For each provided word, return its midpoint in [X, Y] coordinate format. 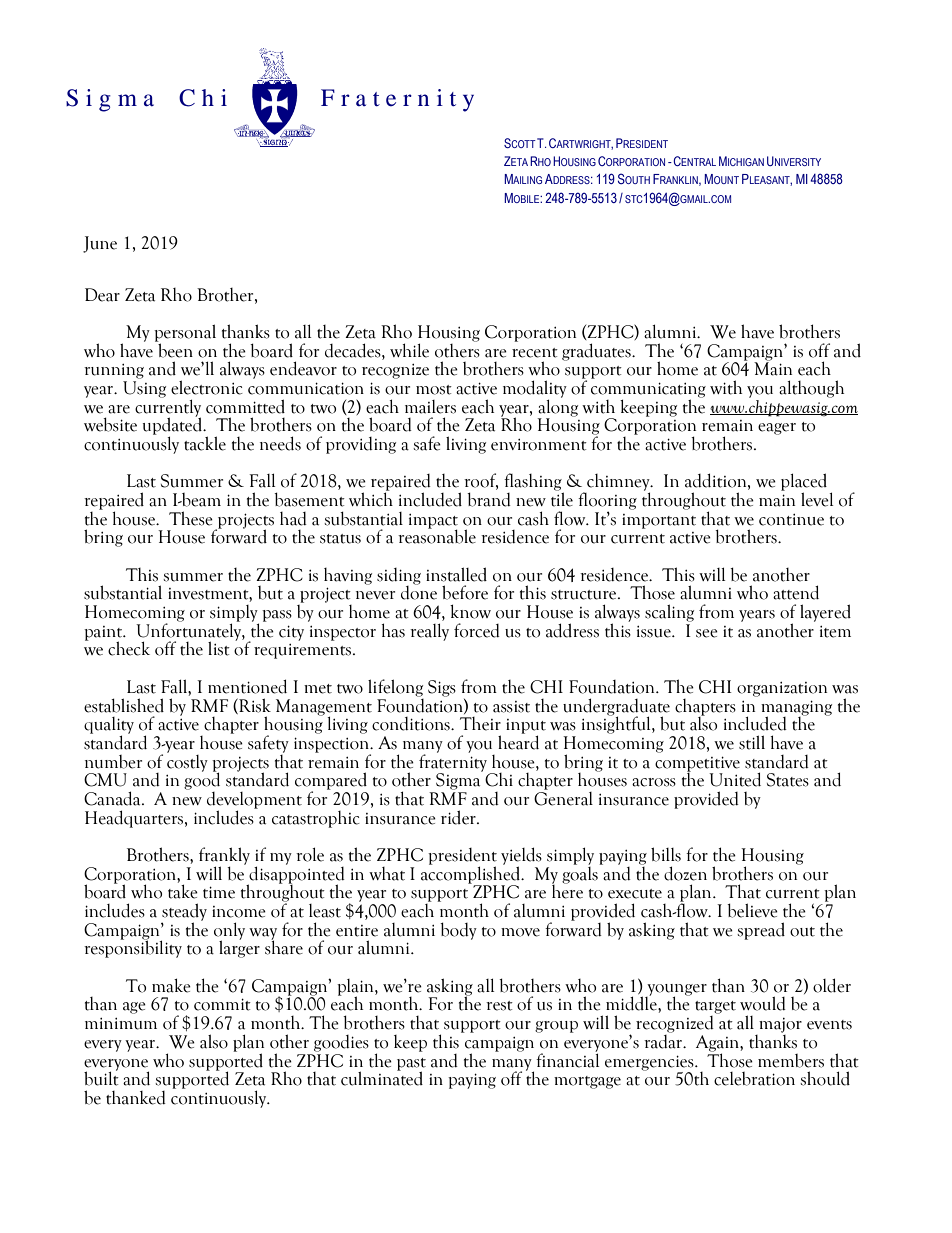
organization [782, 689]
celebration [754, 1079]
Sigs [442, 688]
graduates [597, 352]
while [409, 350]
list [219, 648]
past [411, 1065]
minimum [121, 1024]
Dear [102, 295]
